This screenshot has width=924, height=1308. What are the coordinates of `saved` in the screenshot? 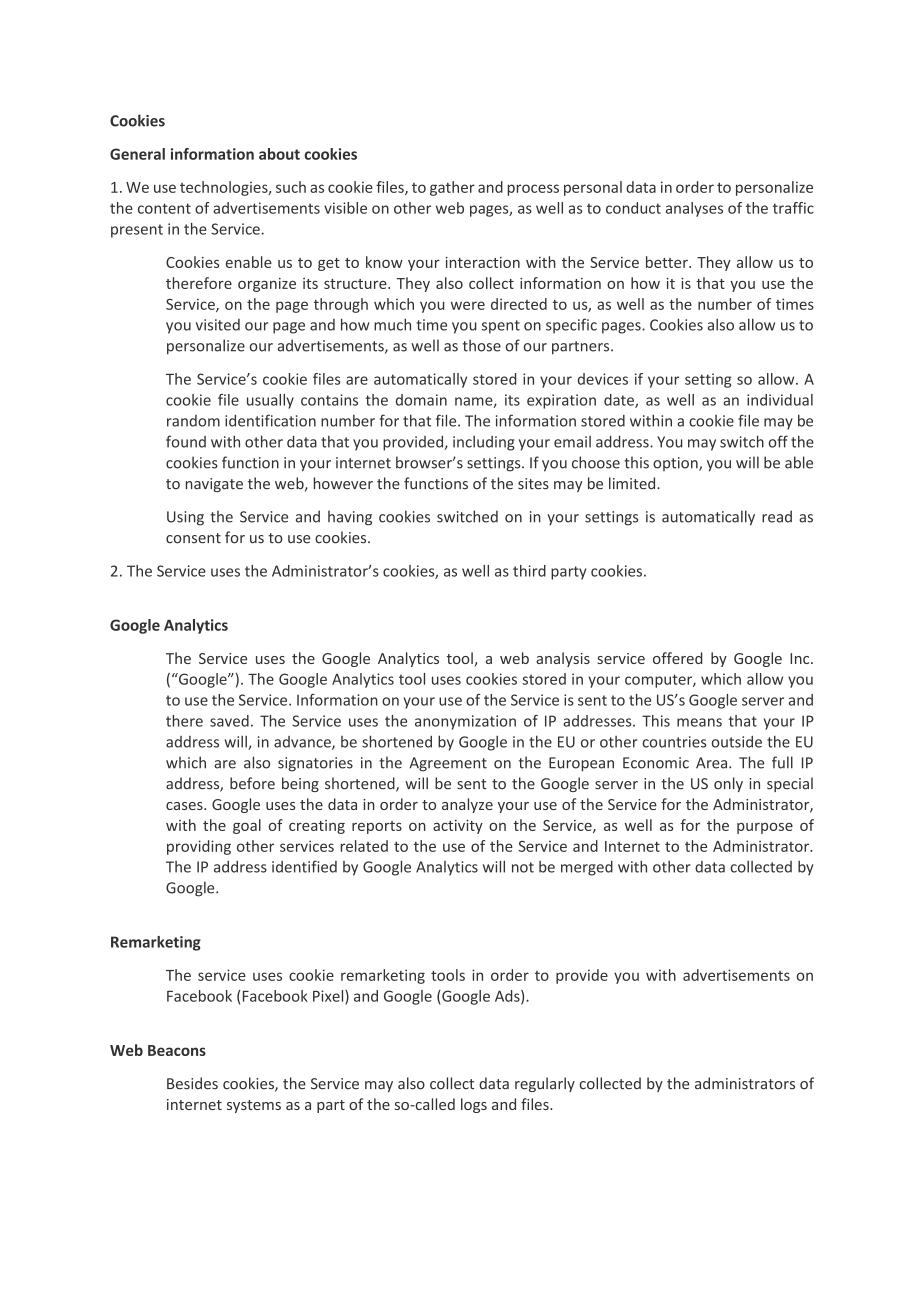 It's located at (229, 721).
